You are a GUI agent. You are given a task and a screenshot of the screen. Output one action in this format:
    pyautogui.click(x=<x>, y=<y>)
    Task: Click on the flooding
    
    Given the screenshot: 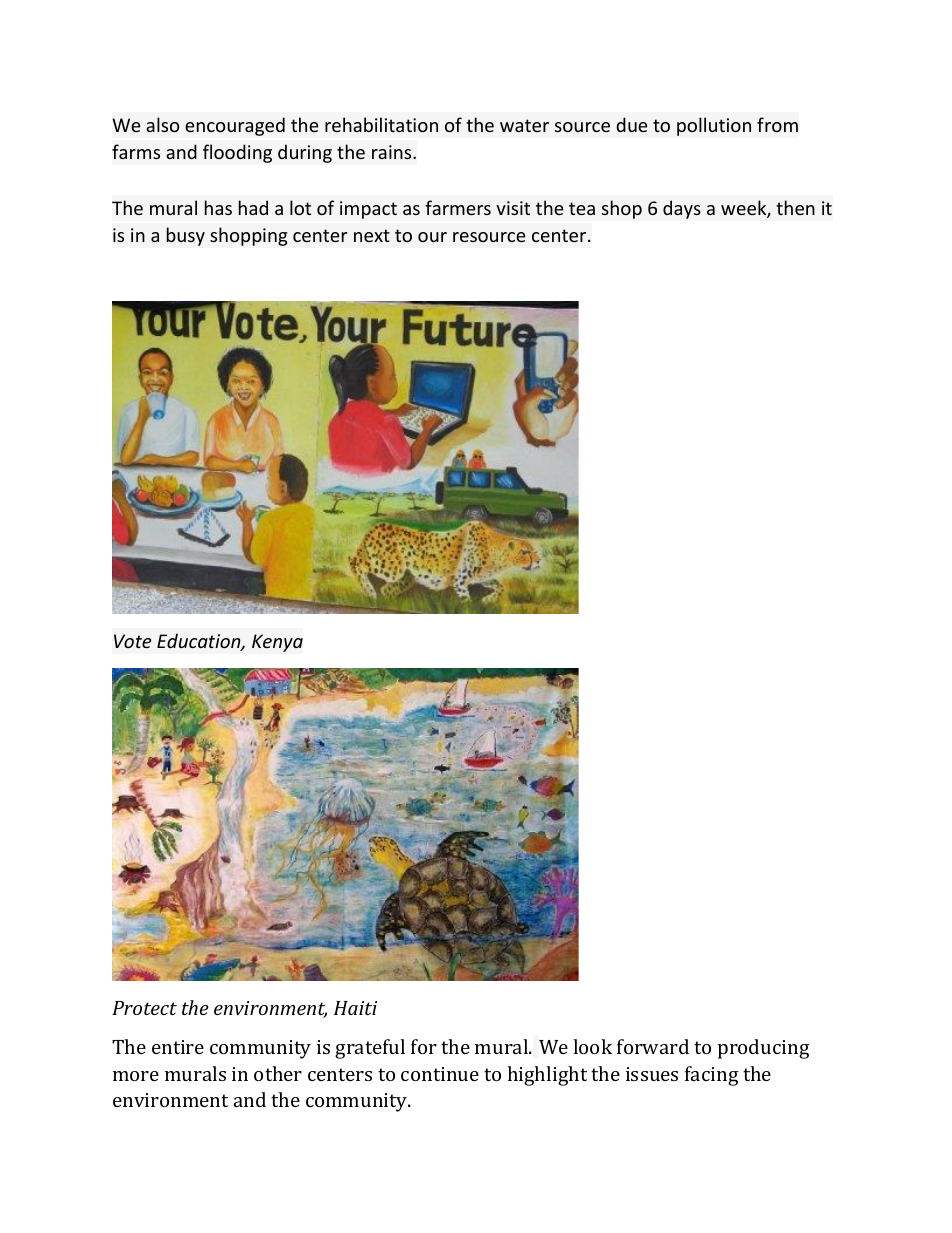 What is the action you would take?
    pyautogui.click(x=237, y=153)
